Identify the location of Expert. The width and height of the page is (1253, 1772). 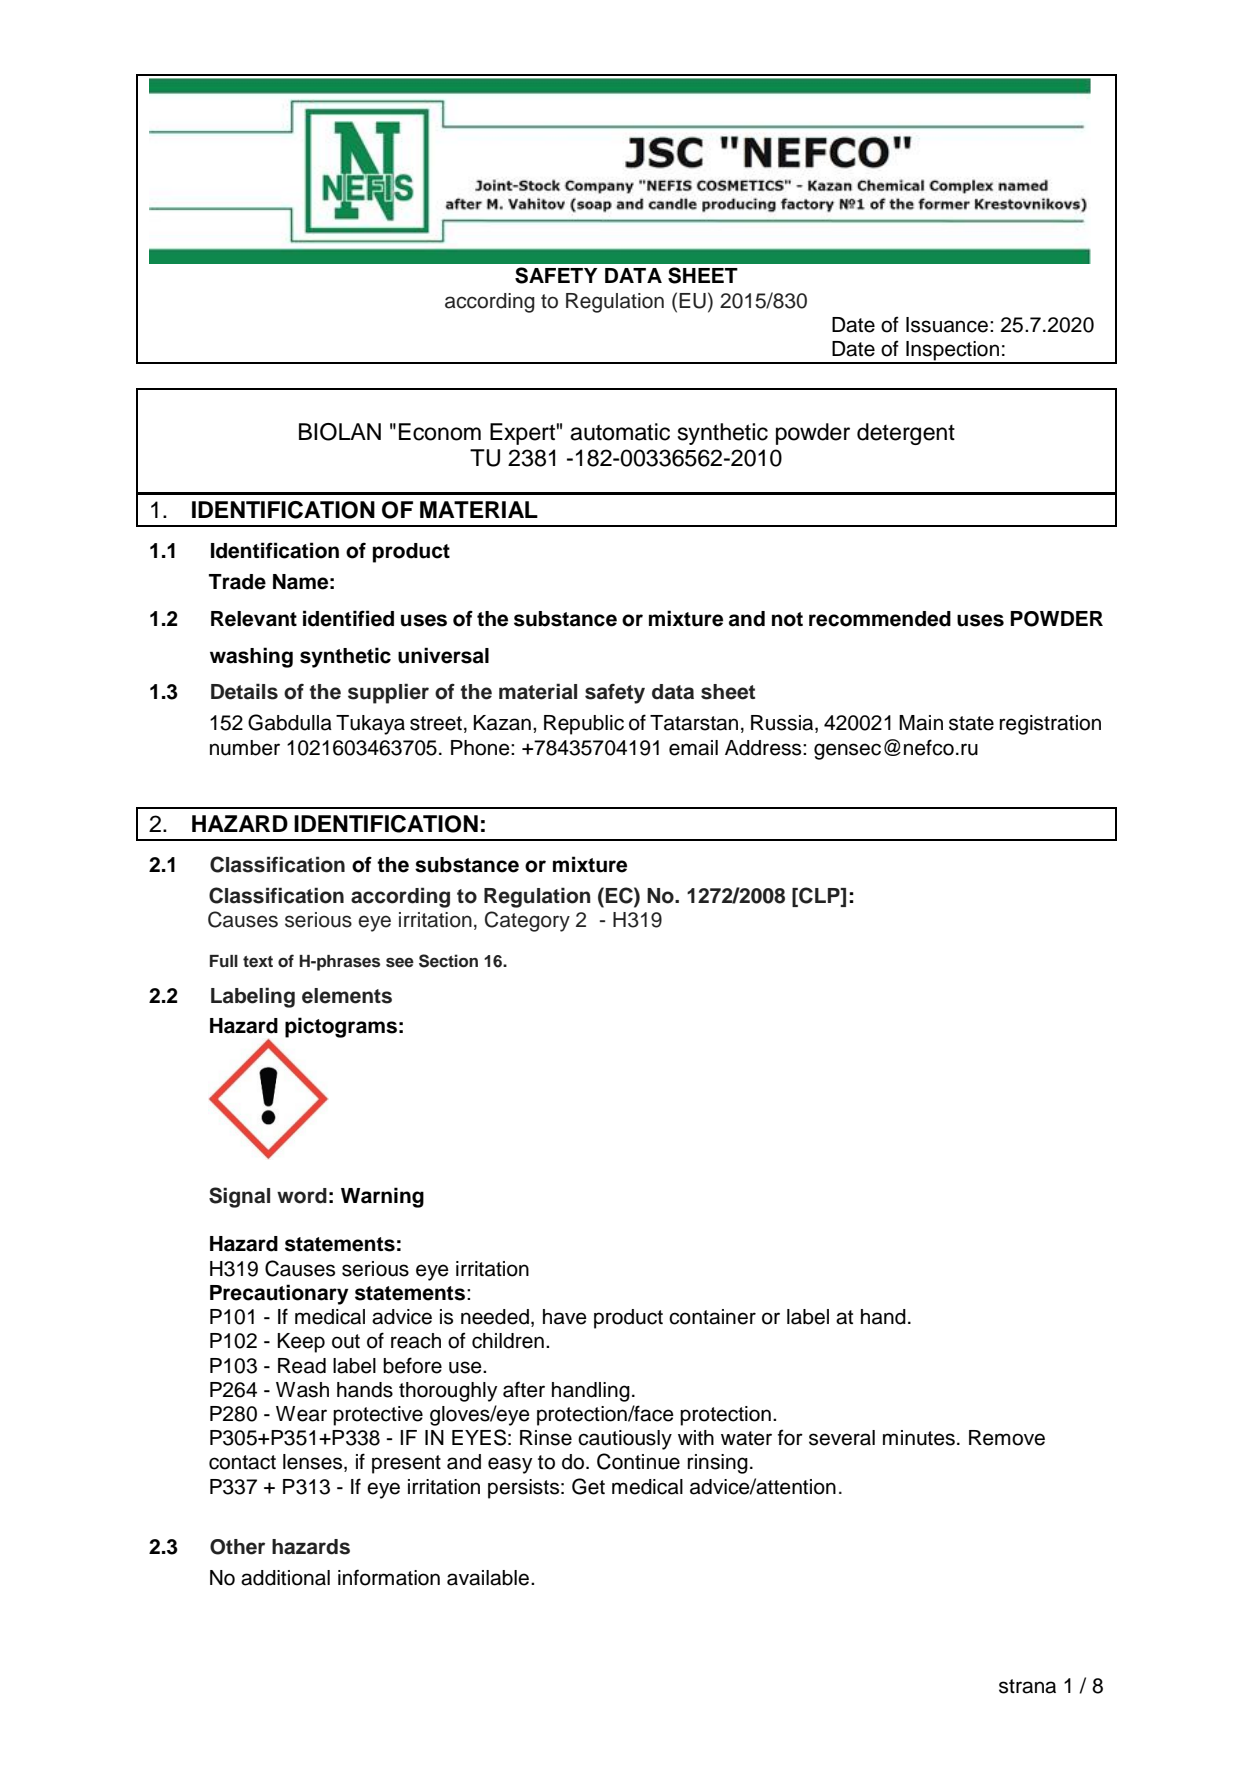
(522, 434).
